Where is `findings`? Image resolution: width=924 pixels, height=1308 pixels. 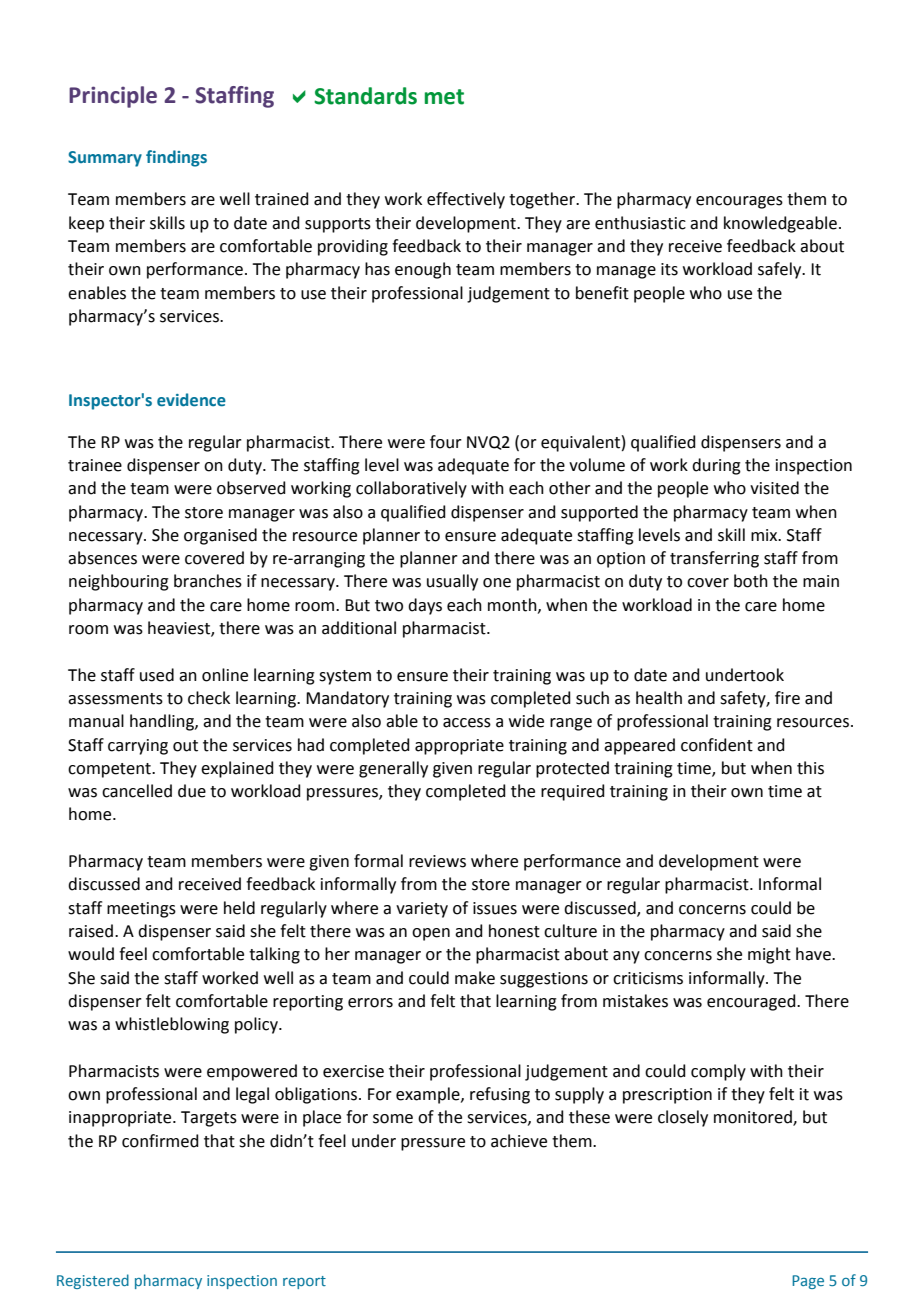
findings is located at coordinates (176, 158).
